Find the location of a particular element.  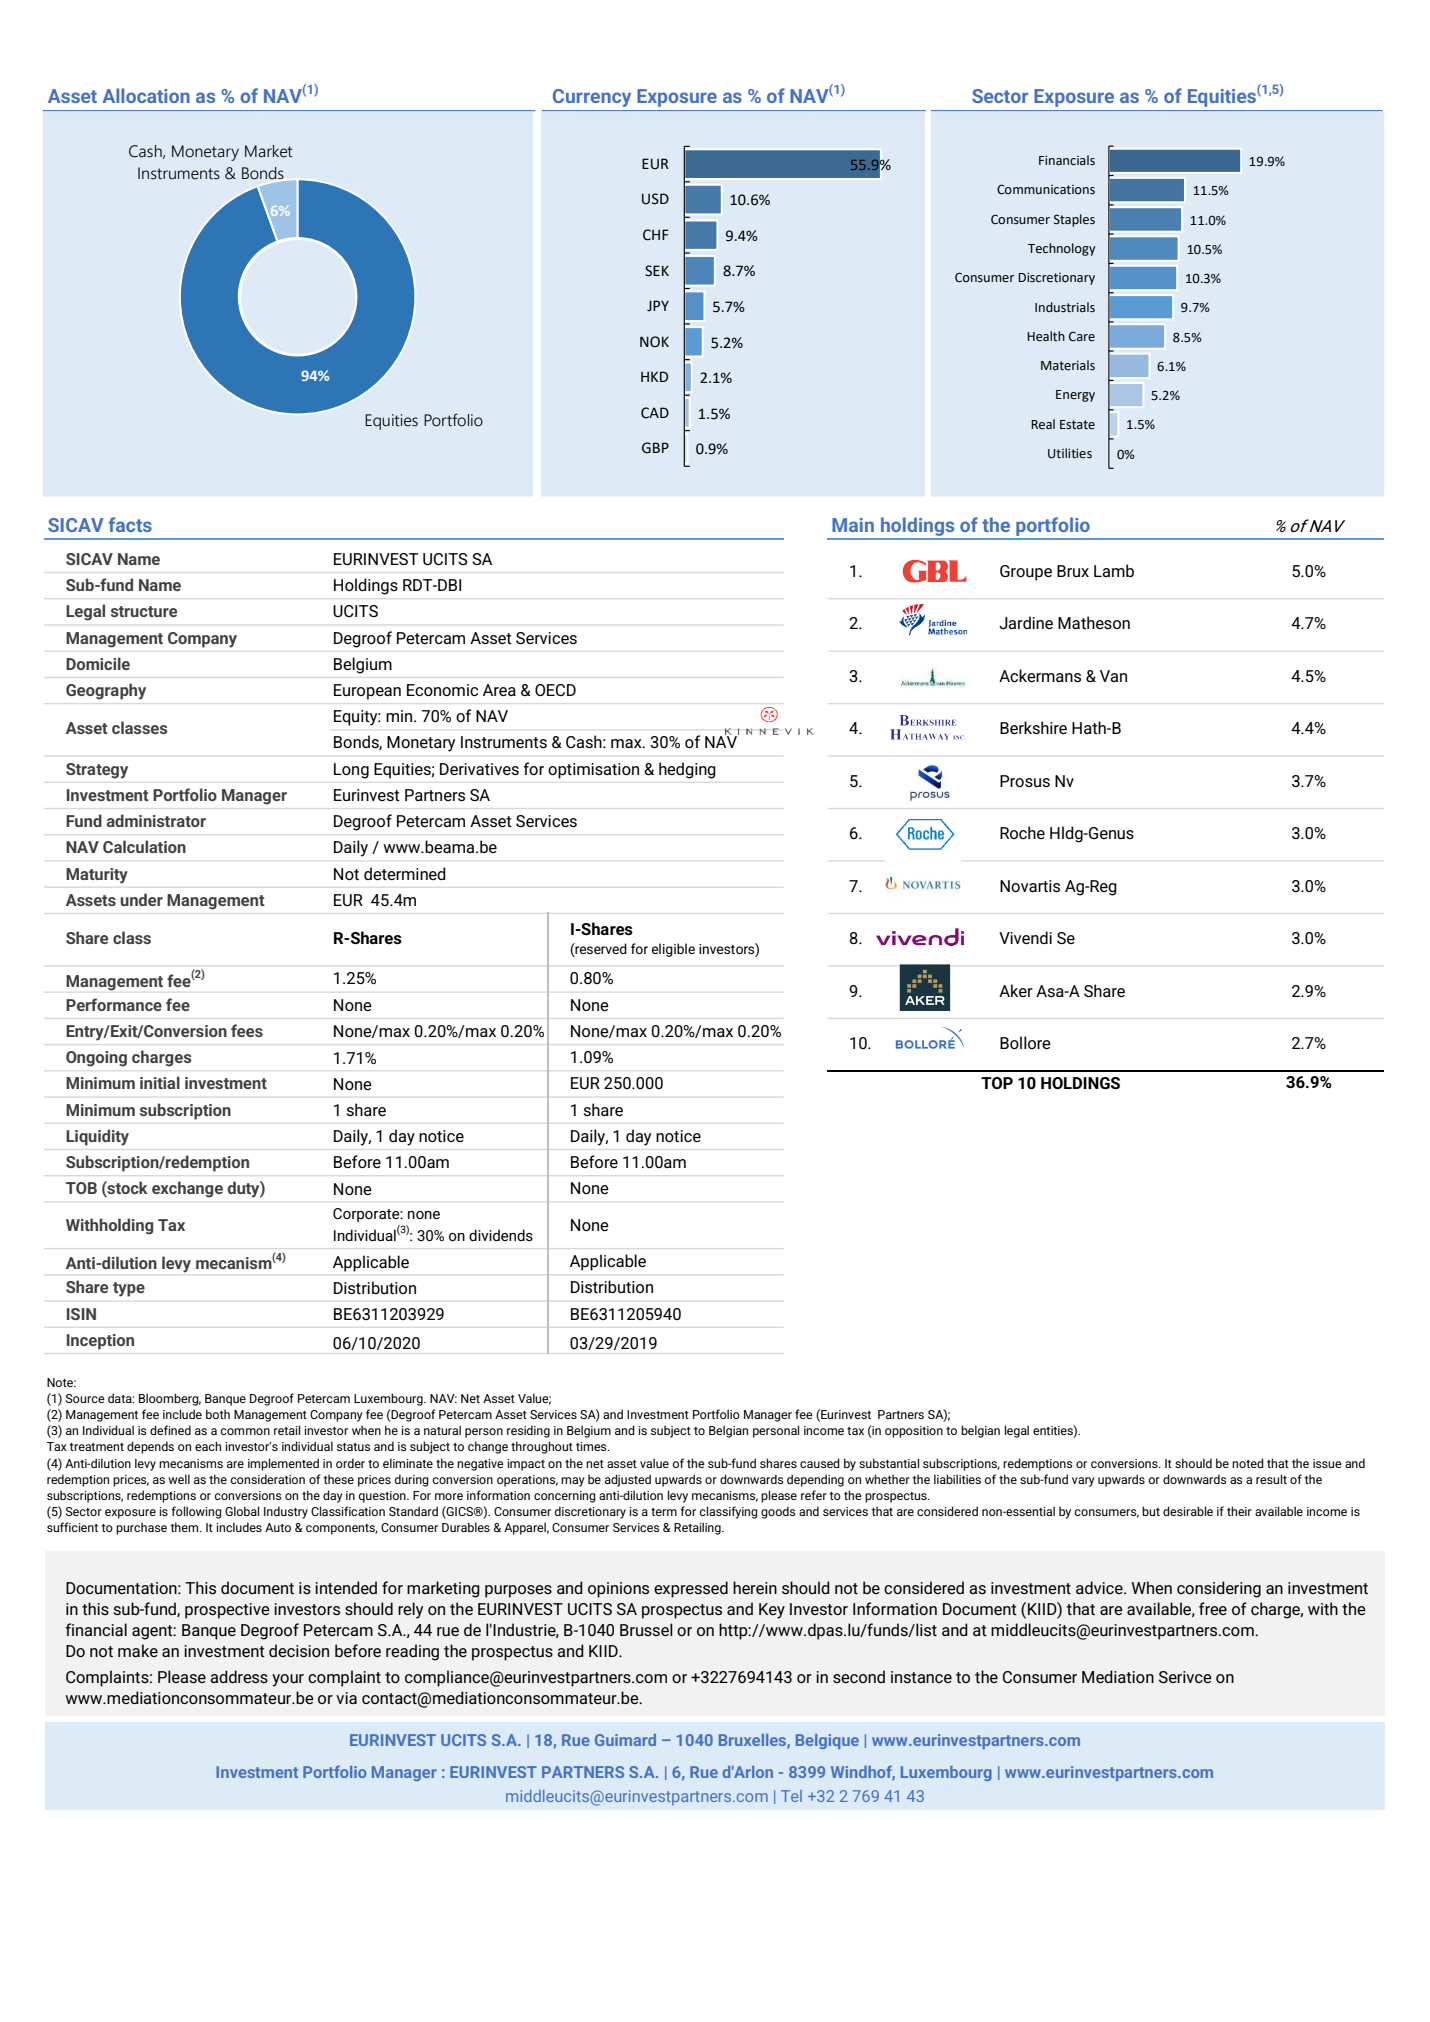

Vivendi is located at coordinates (1025, 937).
